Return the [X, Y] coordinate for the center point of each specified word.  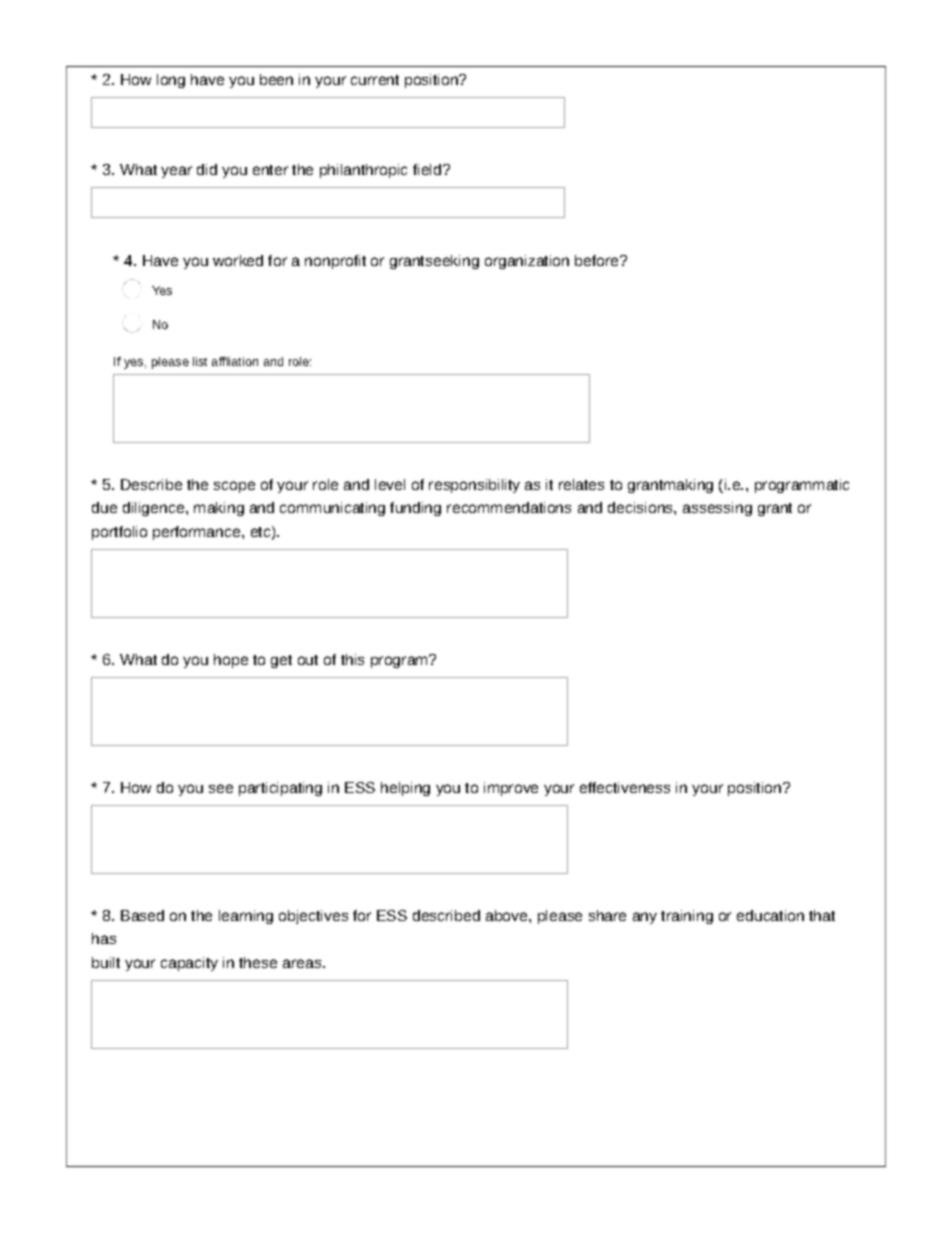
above [508, 915]
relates [581, 484]
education [770, 915]
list [200, 361]
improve [511, 789]
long [171, 81]
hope [231, 661]
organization [527, 262]
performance [198, 533]
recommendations [509, 507]
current [375, 80]
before [598, 260]
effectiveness [625, 787]
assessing [717, 509]
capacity [189, 964]
